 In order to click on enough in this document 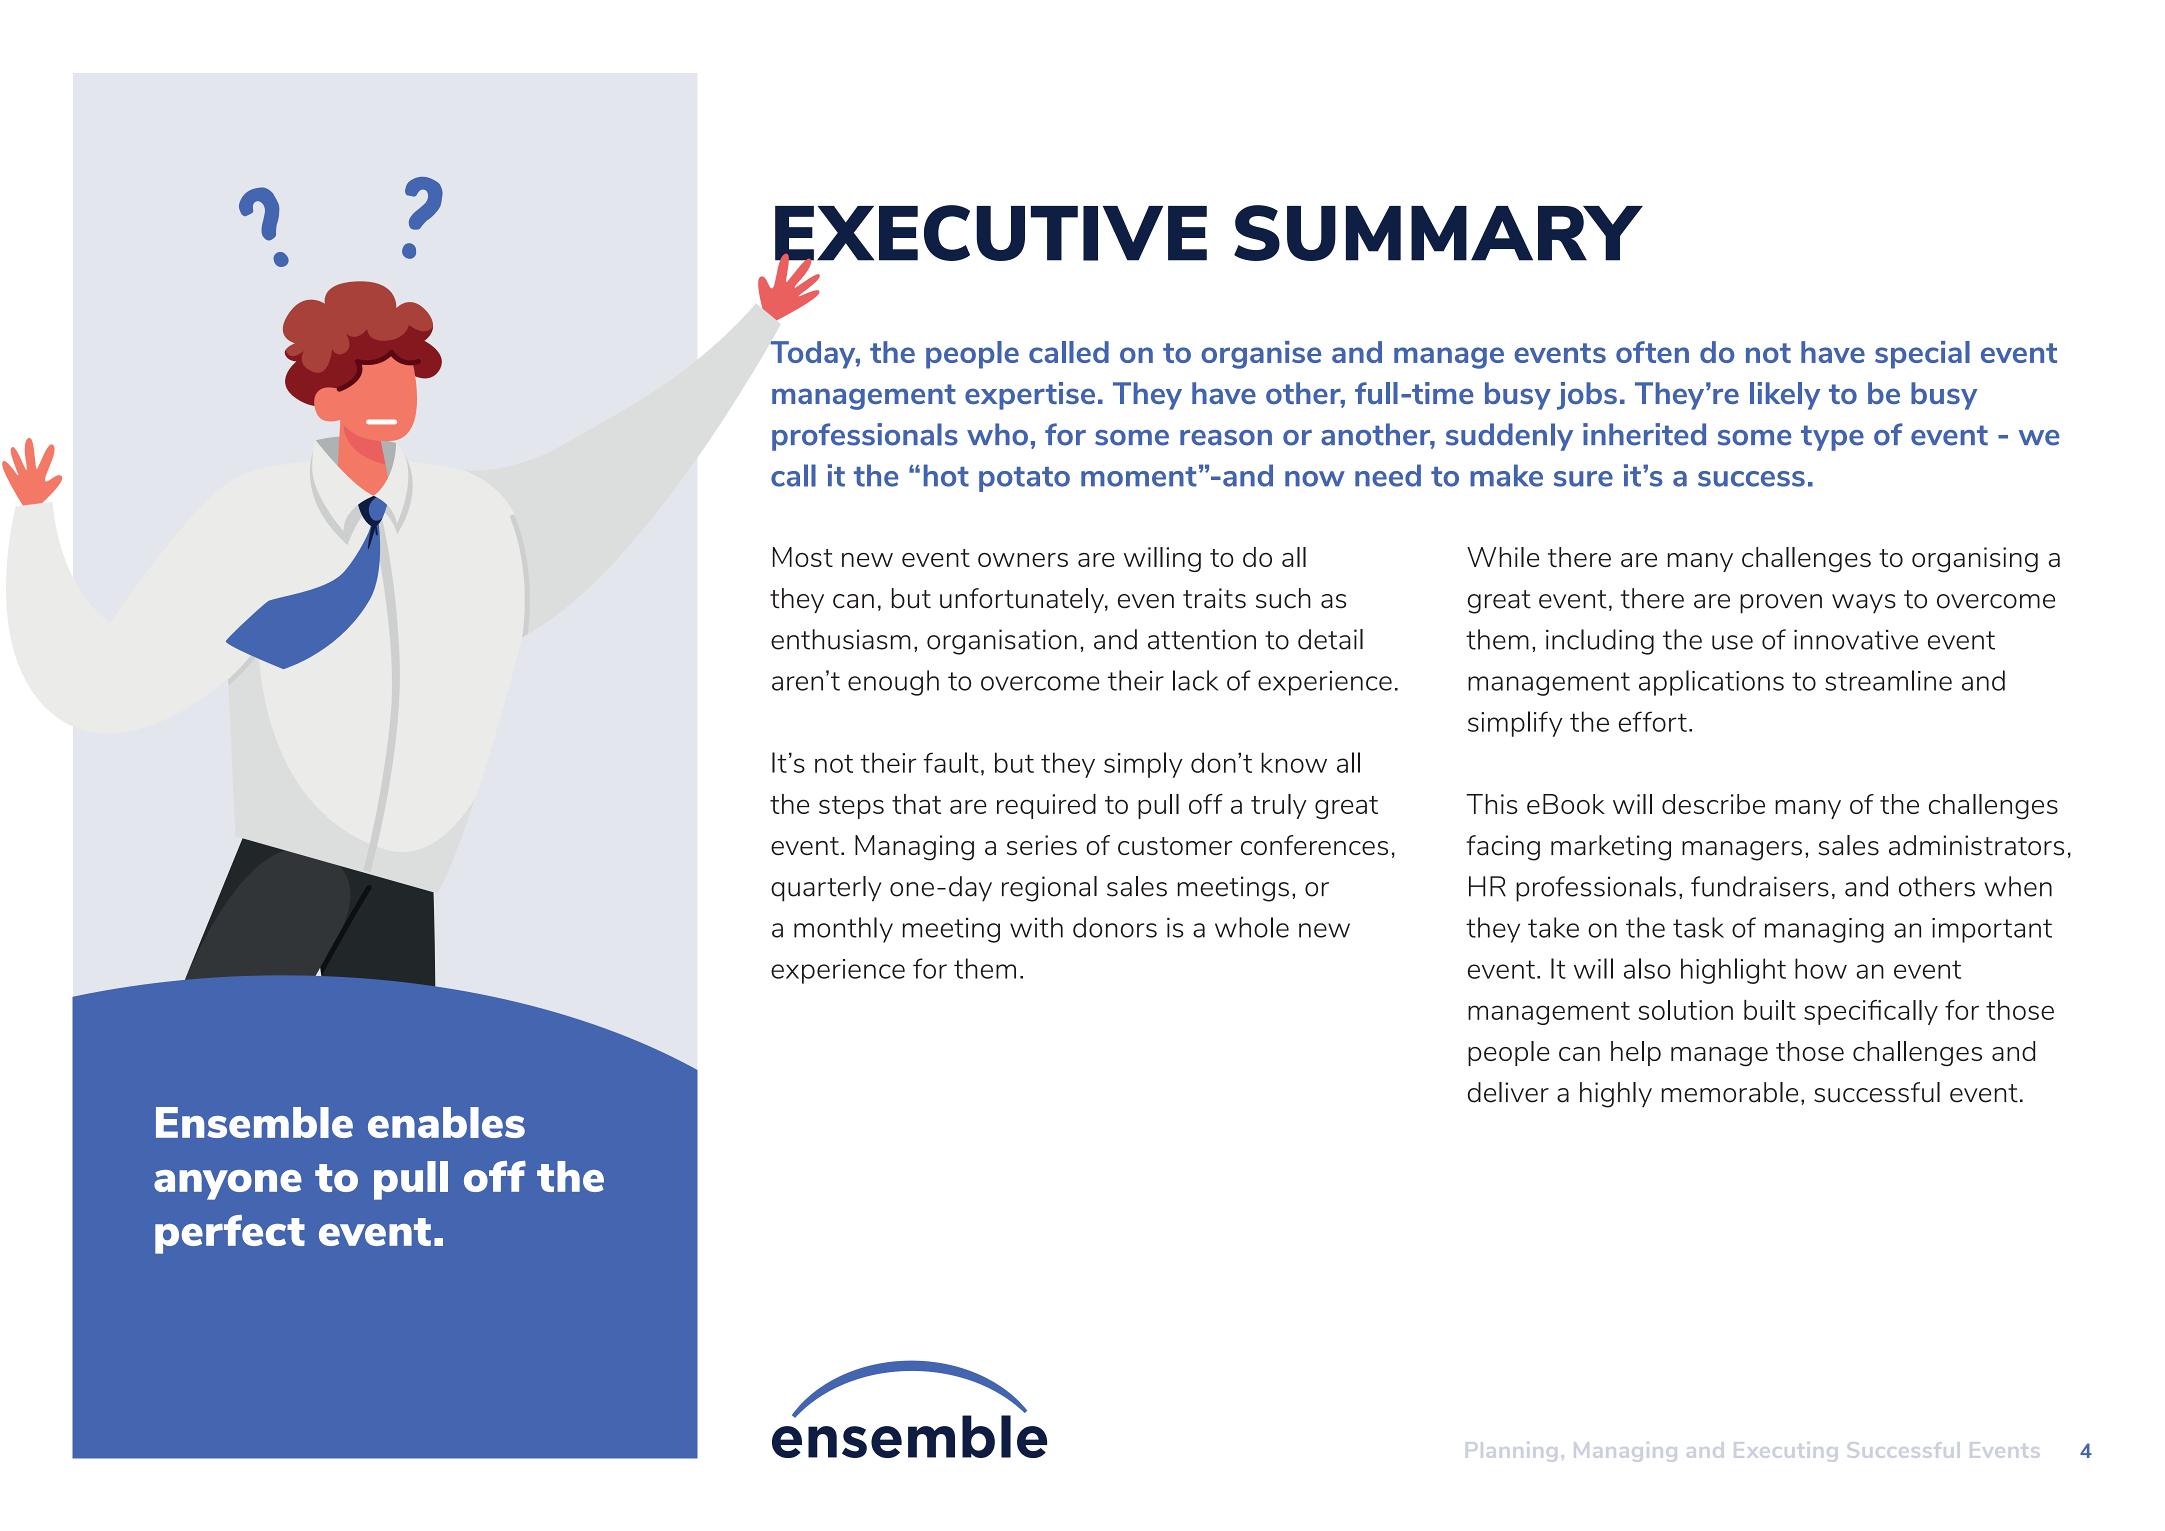, I will do `click(893, 683)`.
